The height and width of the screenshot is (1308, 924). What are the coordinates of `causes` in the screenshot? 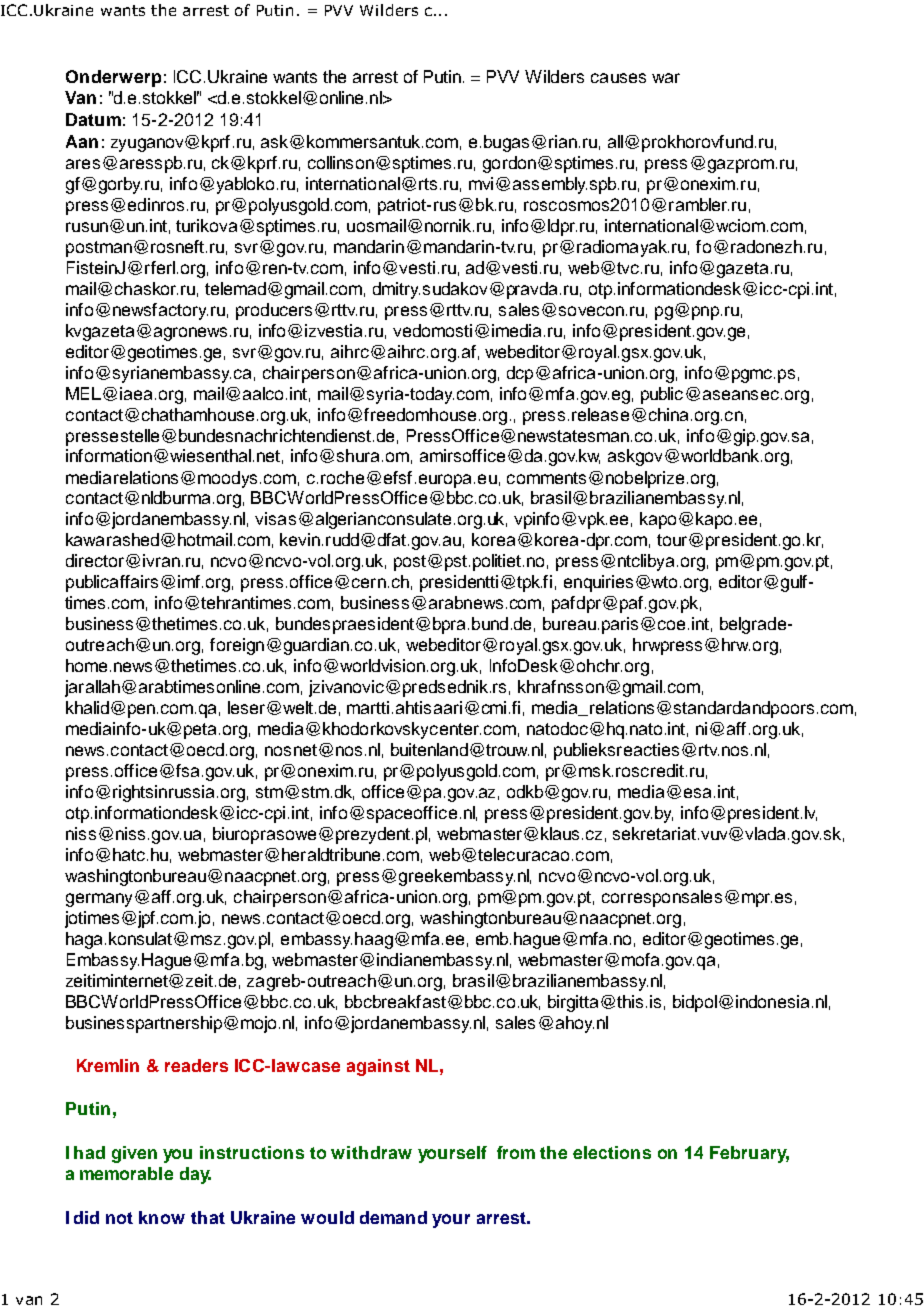 It's located at (618, 78).
